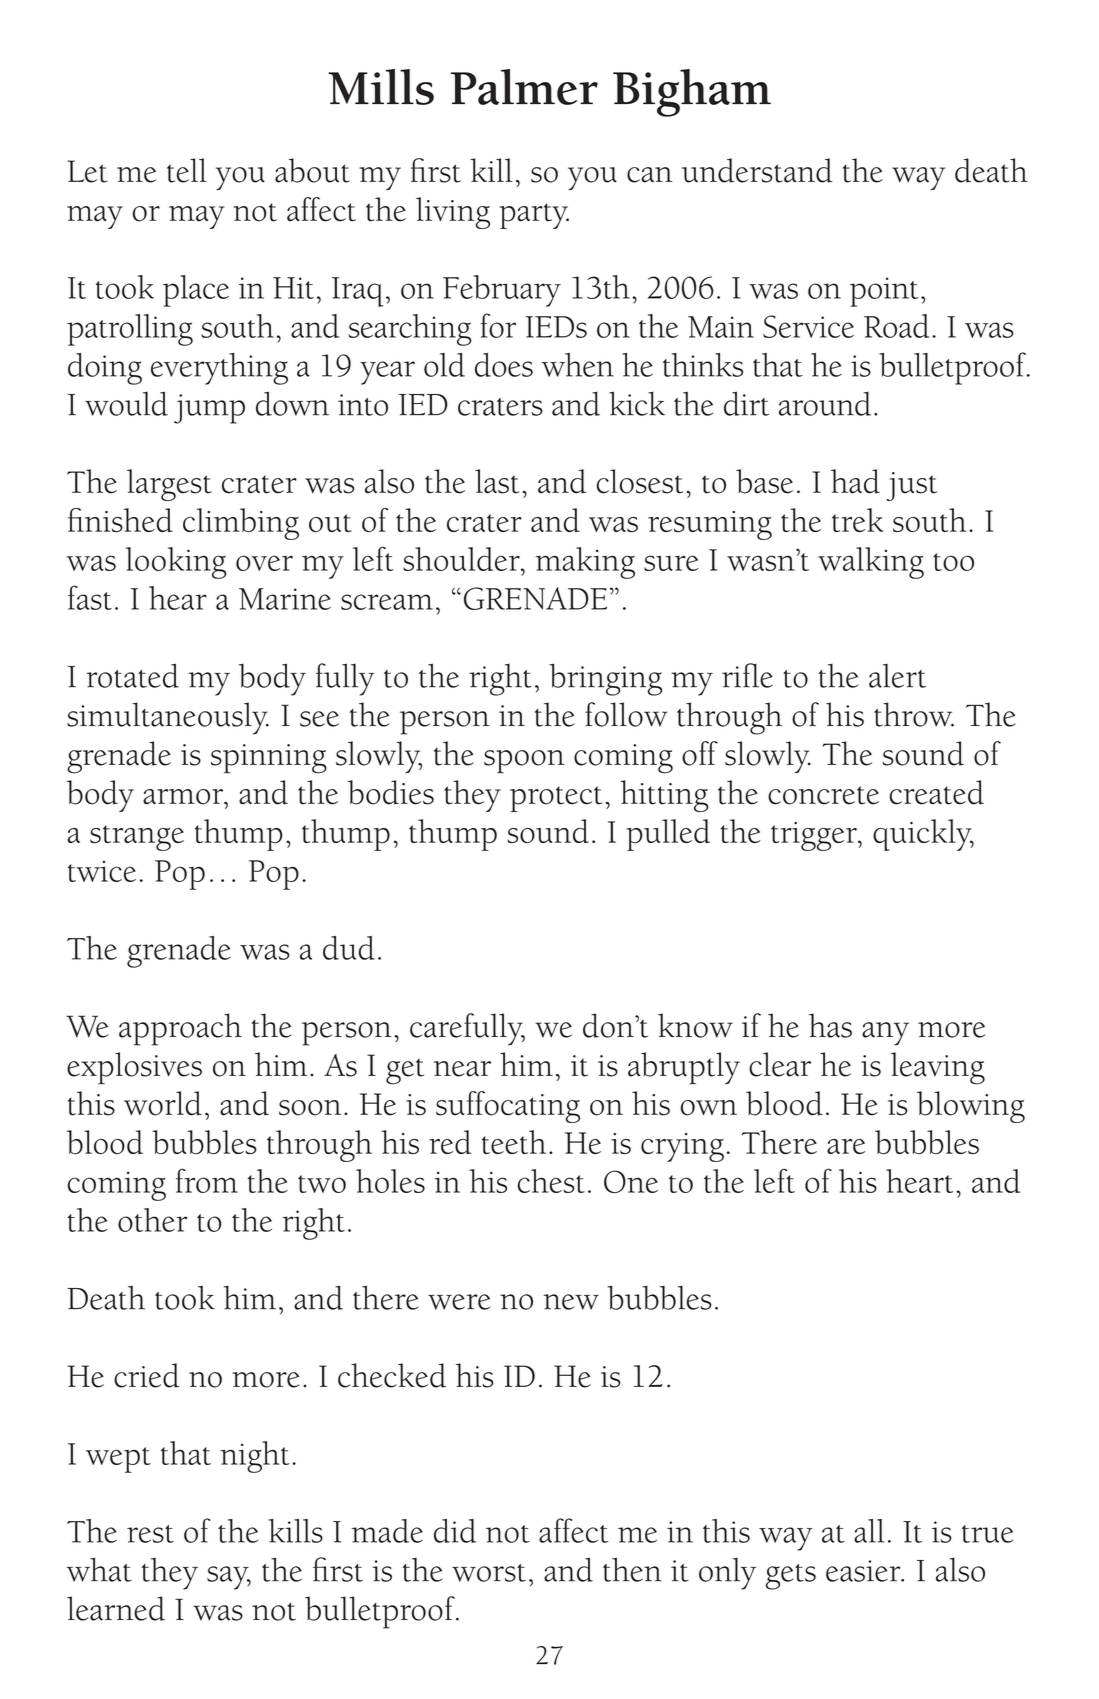 This screenshot has width=1099, height=1699. Describe the element at coordinates (524, 87) in the screenshot. I see `Palmer` at that location.
